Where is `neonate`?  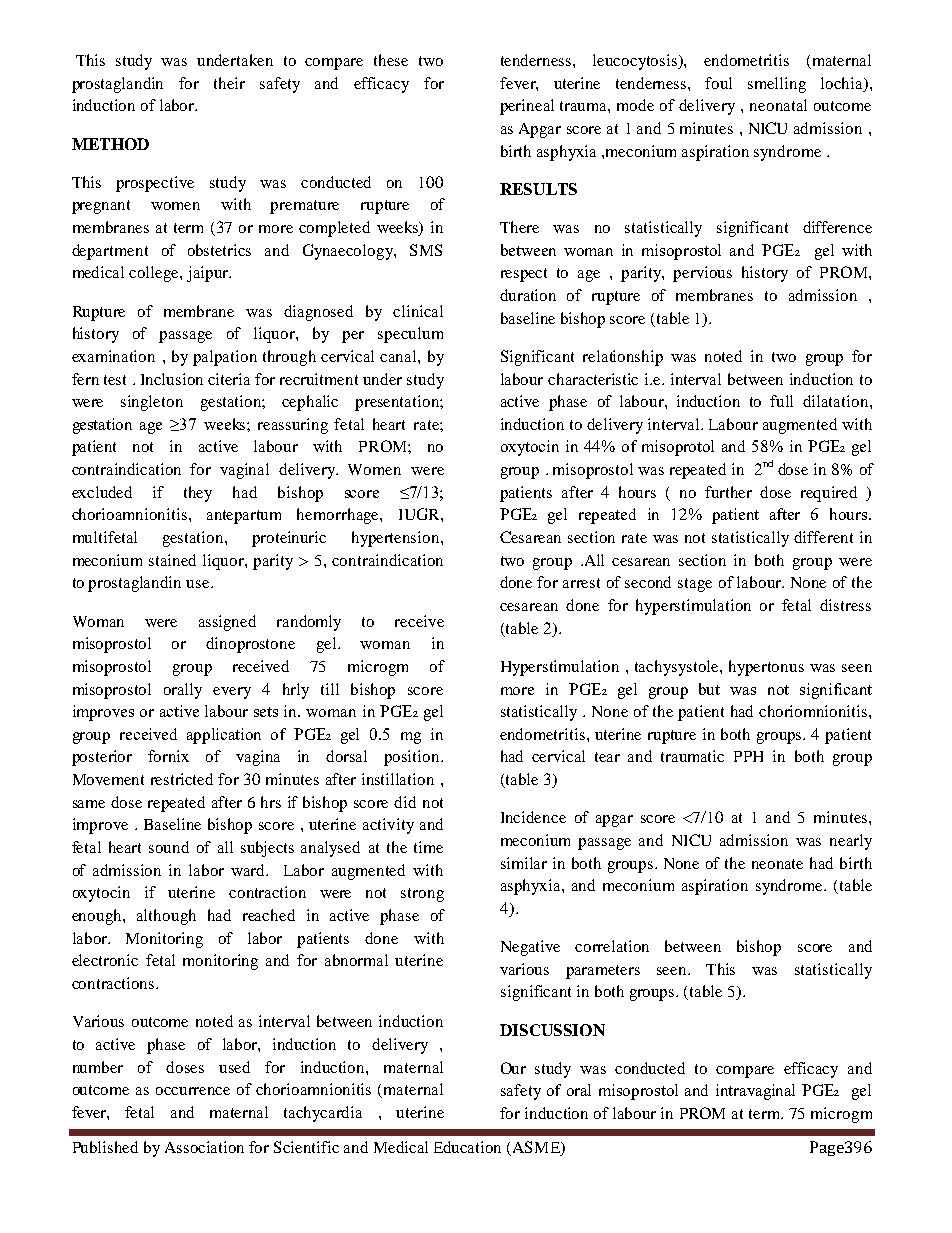 neonate is located at coordinates (777, 864).
